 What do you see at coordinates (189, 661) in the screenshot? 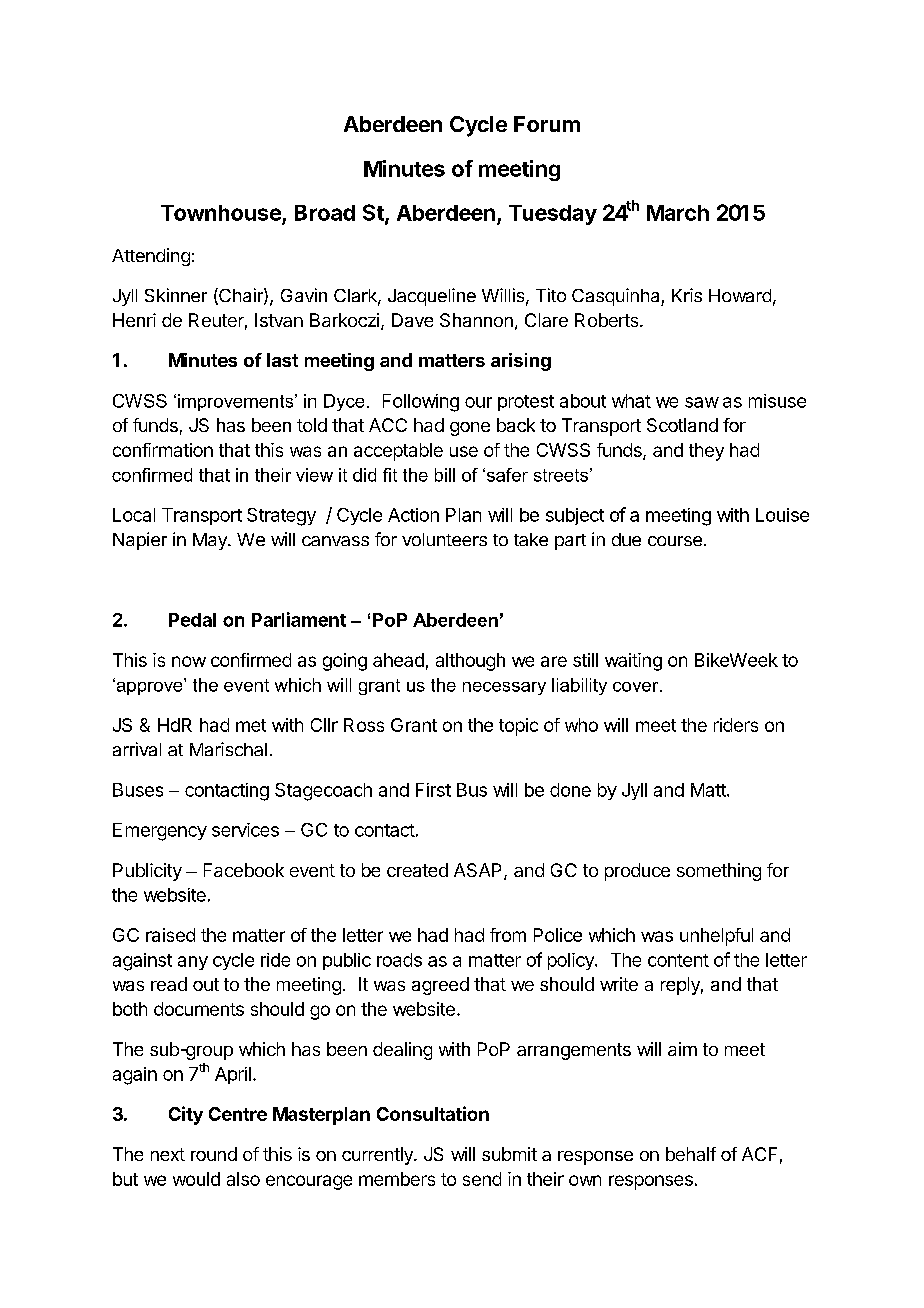
I see `now` at bounding box center [189, 661].
